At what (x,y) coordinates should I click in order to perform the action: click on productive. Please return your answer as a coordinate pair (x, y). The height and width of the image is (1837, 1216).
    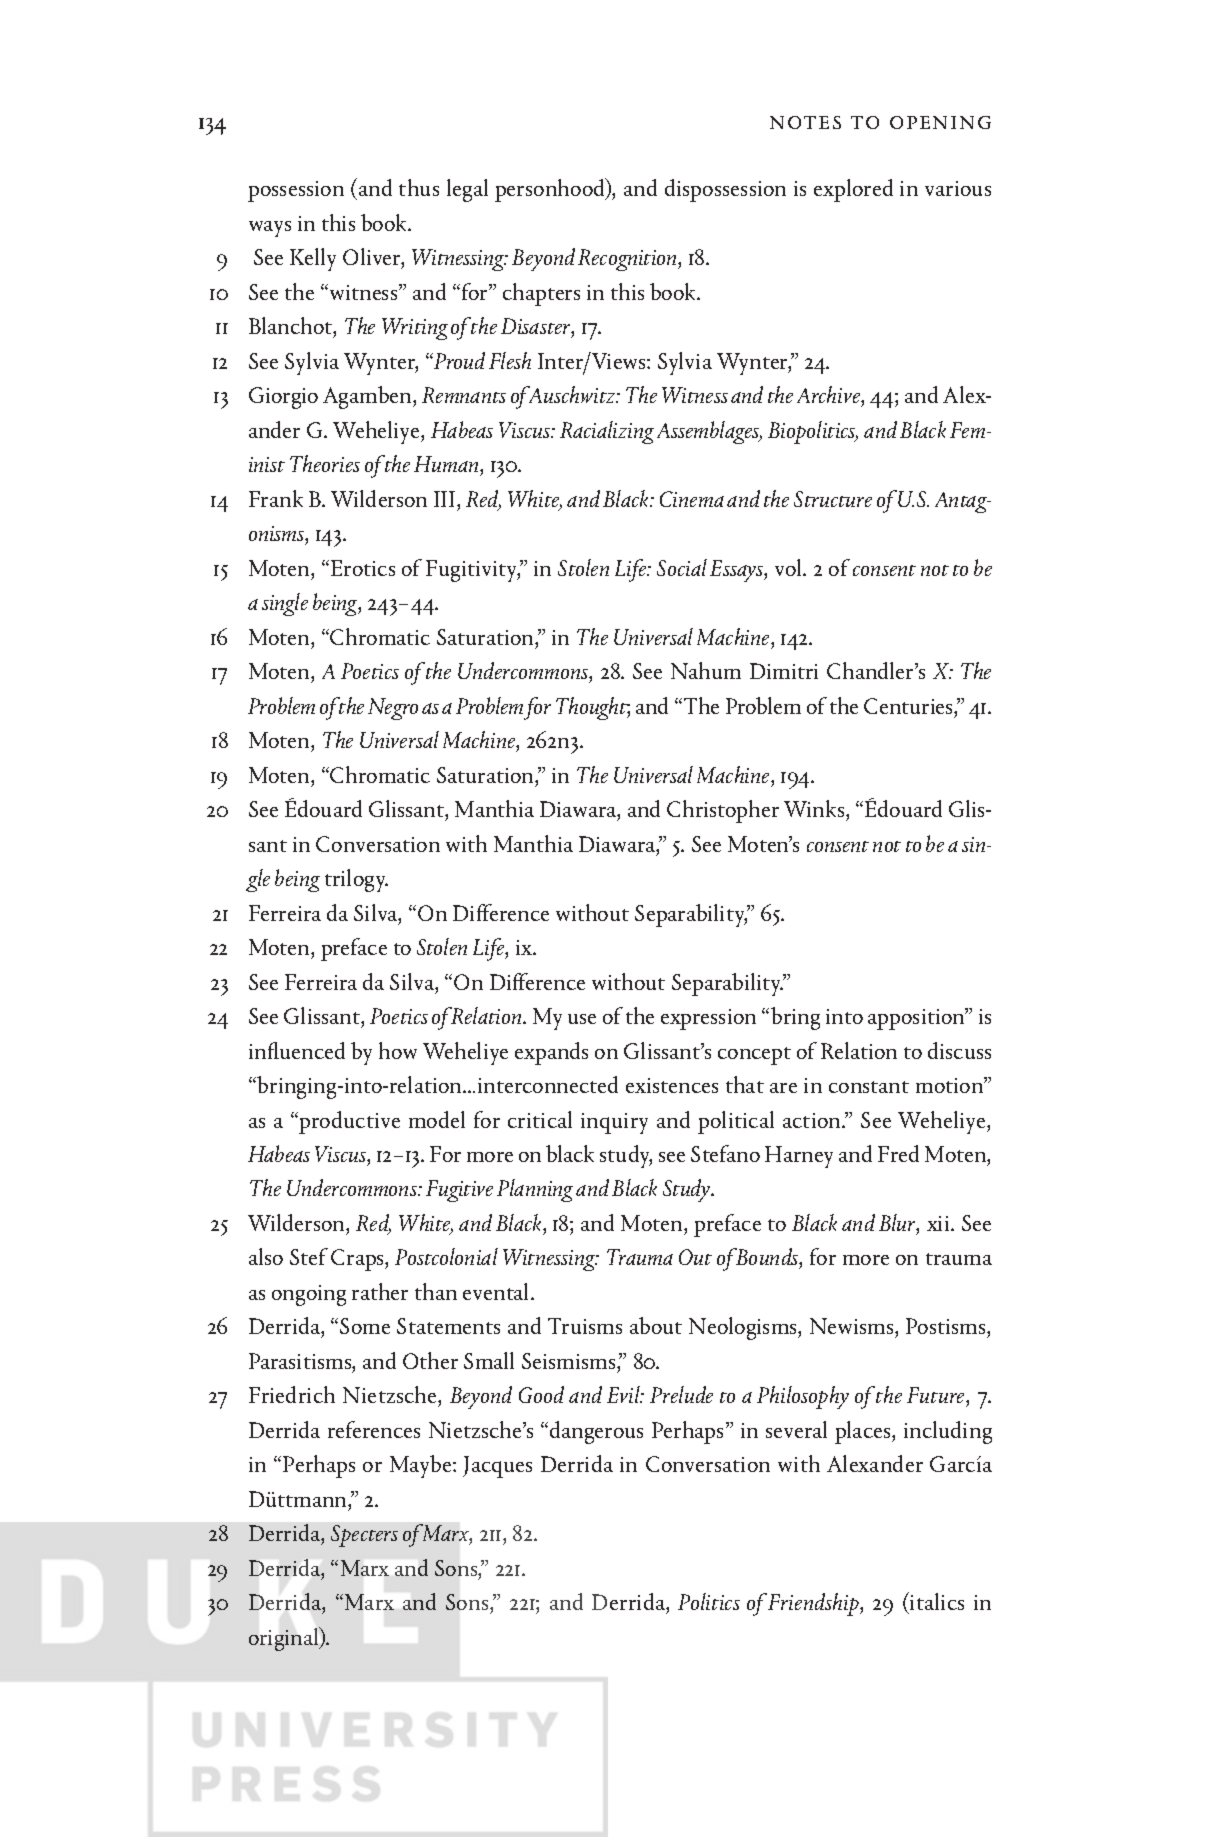
    Looking at the image, I should click on (348, 1122).
